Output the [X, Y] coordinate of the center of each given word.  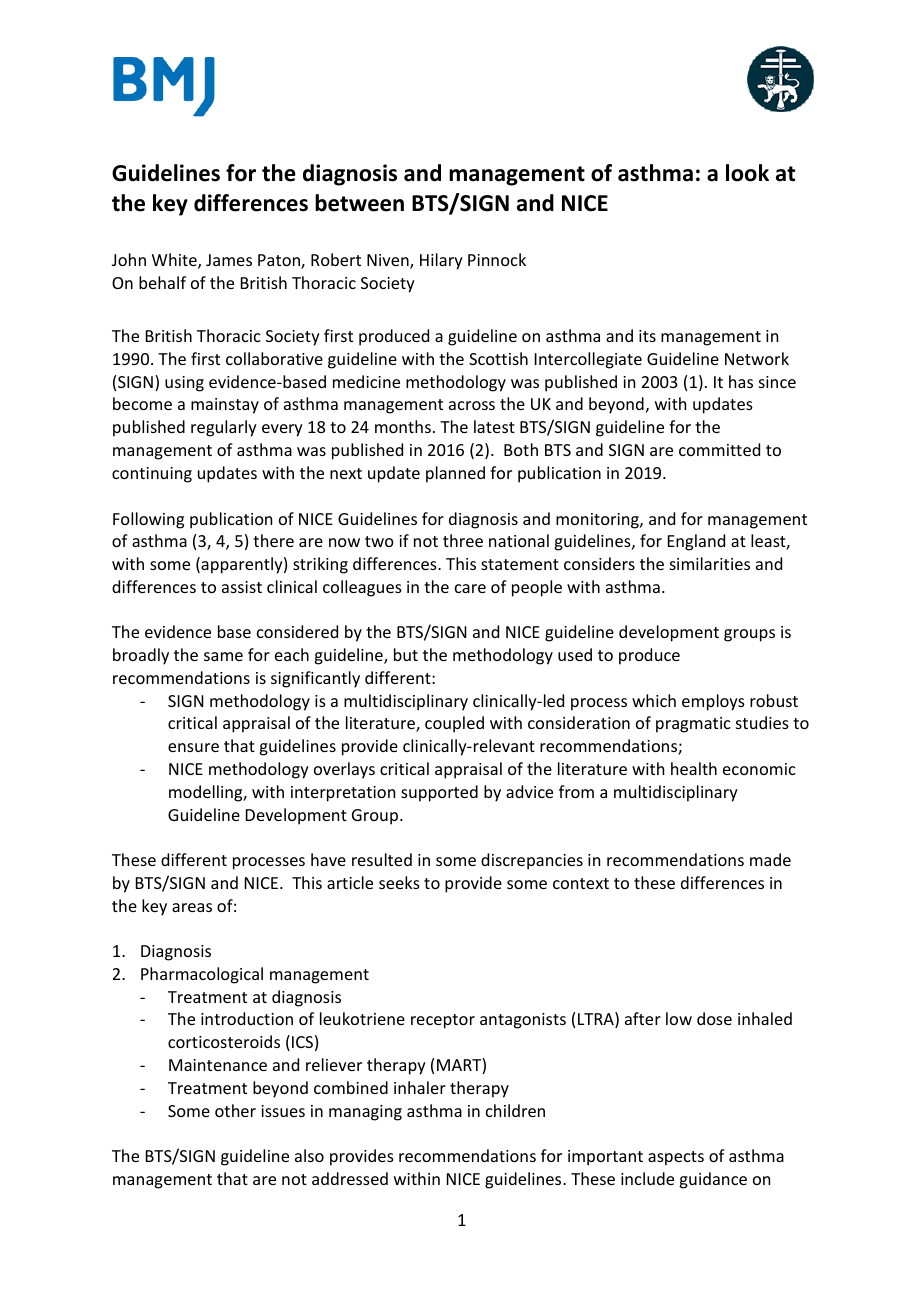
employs [713, 702]
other [235, 1110]
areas [192, 907]
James [229, 260]
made [770, 859]
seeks [399, 882]
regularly [224, 428]
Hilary [441, 261]
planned [455, 474]
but [406, 654]
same [223, 656]
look [747, 173]
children [515, 1110]
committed [719, 449]
